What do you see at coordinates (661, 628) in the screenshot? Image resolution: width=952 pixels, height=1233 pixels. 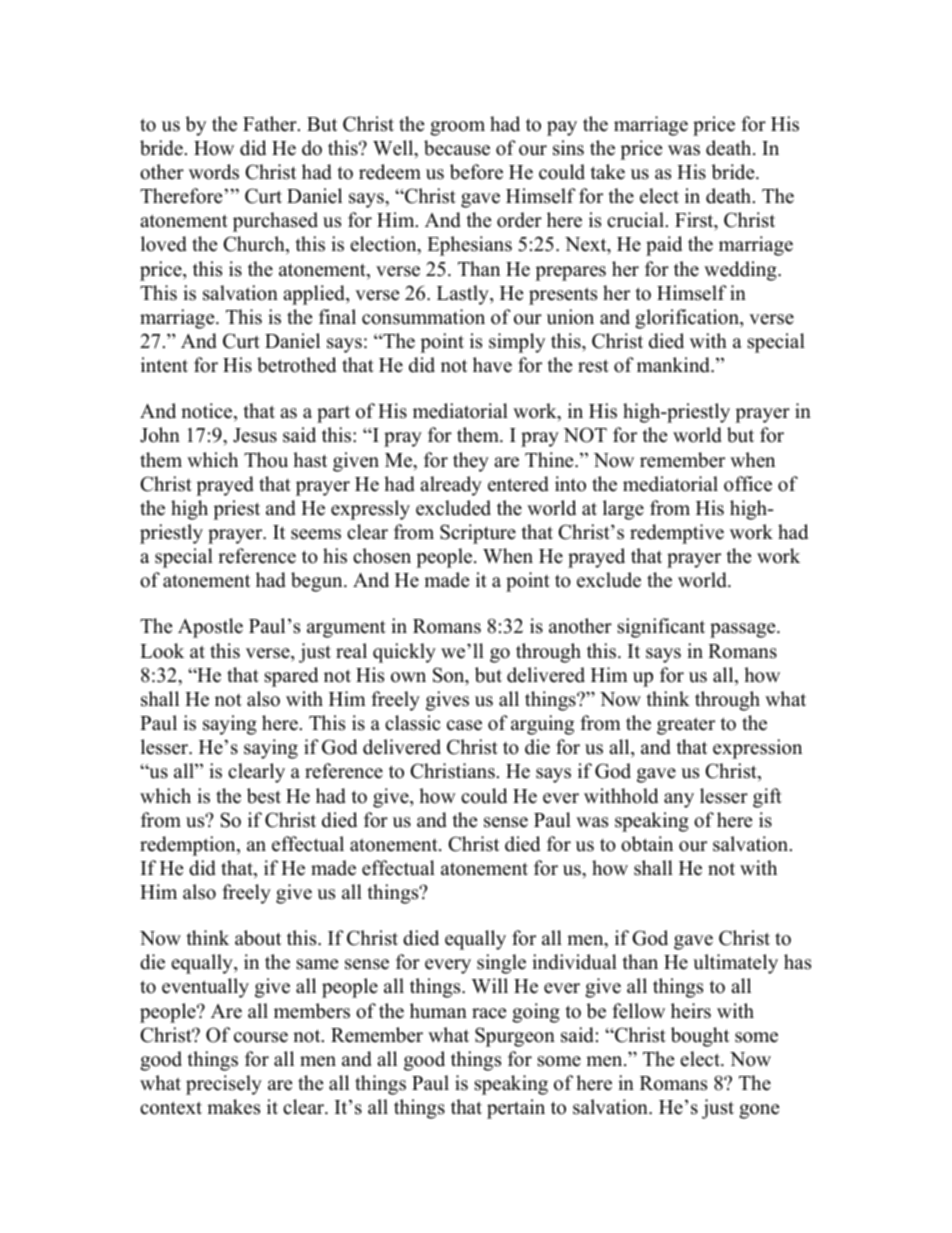 I see `significant` at bounding box center [661, 628].
